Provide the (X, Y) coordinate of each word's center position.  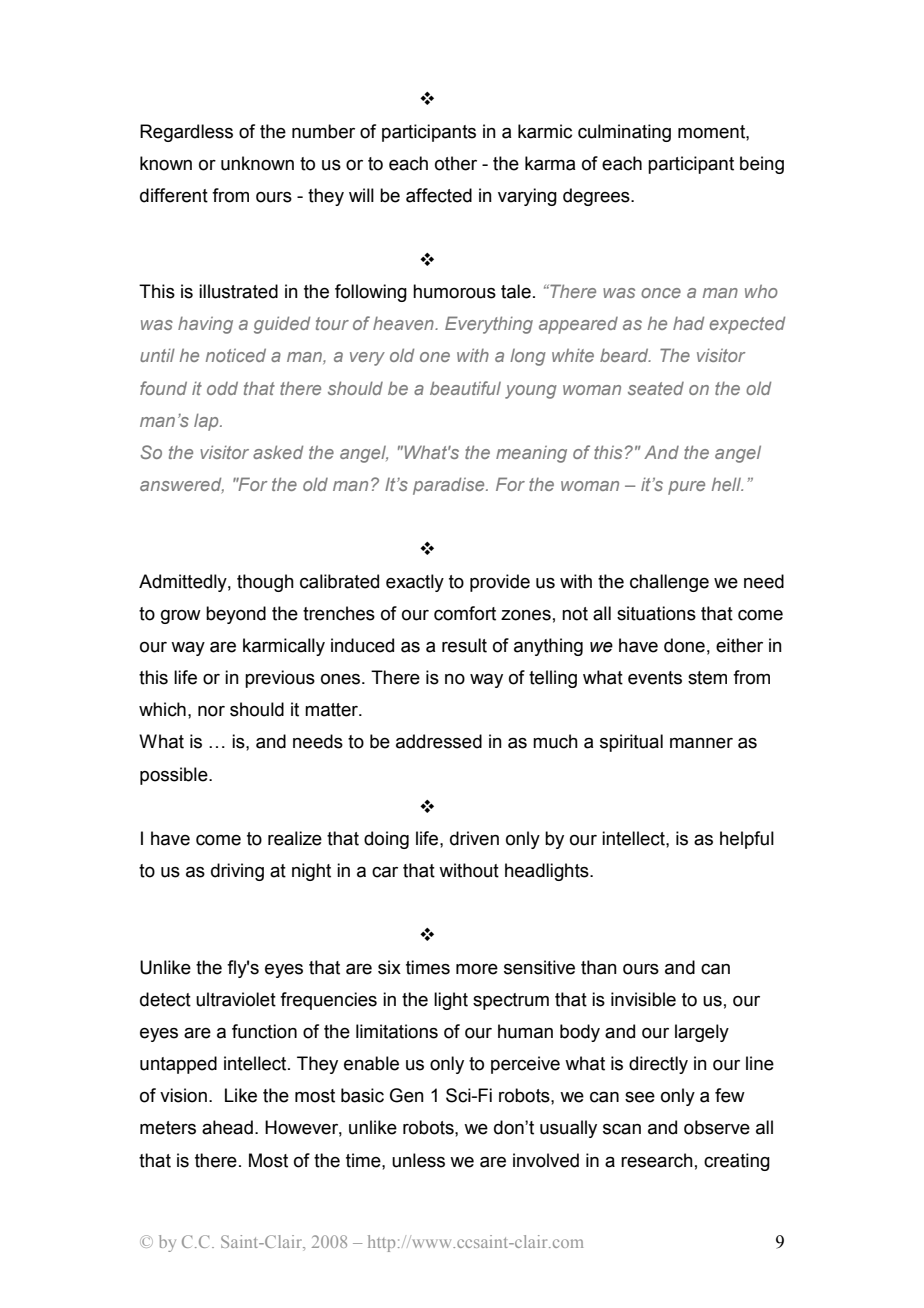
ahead (227, 1127)
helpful (747, 840)
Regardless (186, 133)
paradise (450, 486)
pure (686, 488)
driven (474, 838)
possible (175, 776)
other (456, 163)
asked (278, 452)
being (762, 165)
